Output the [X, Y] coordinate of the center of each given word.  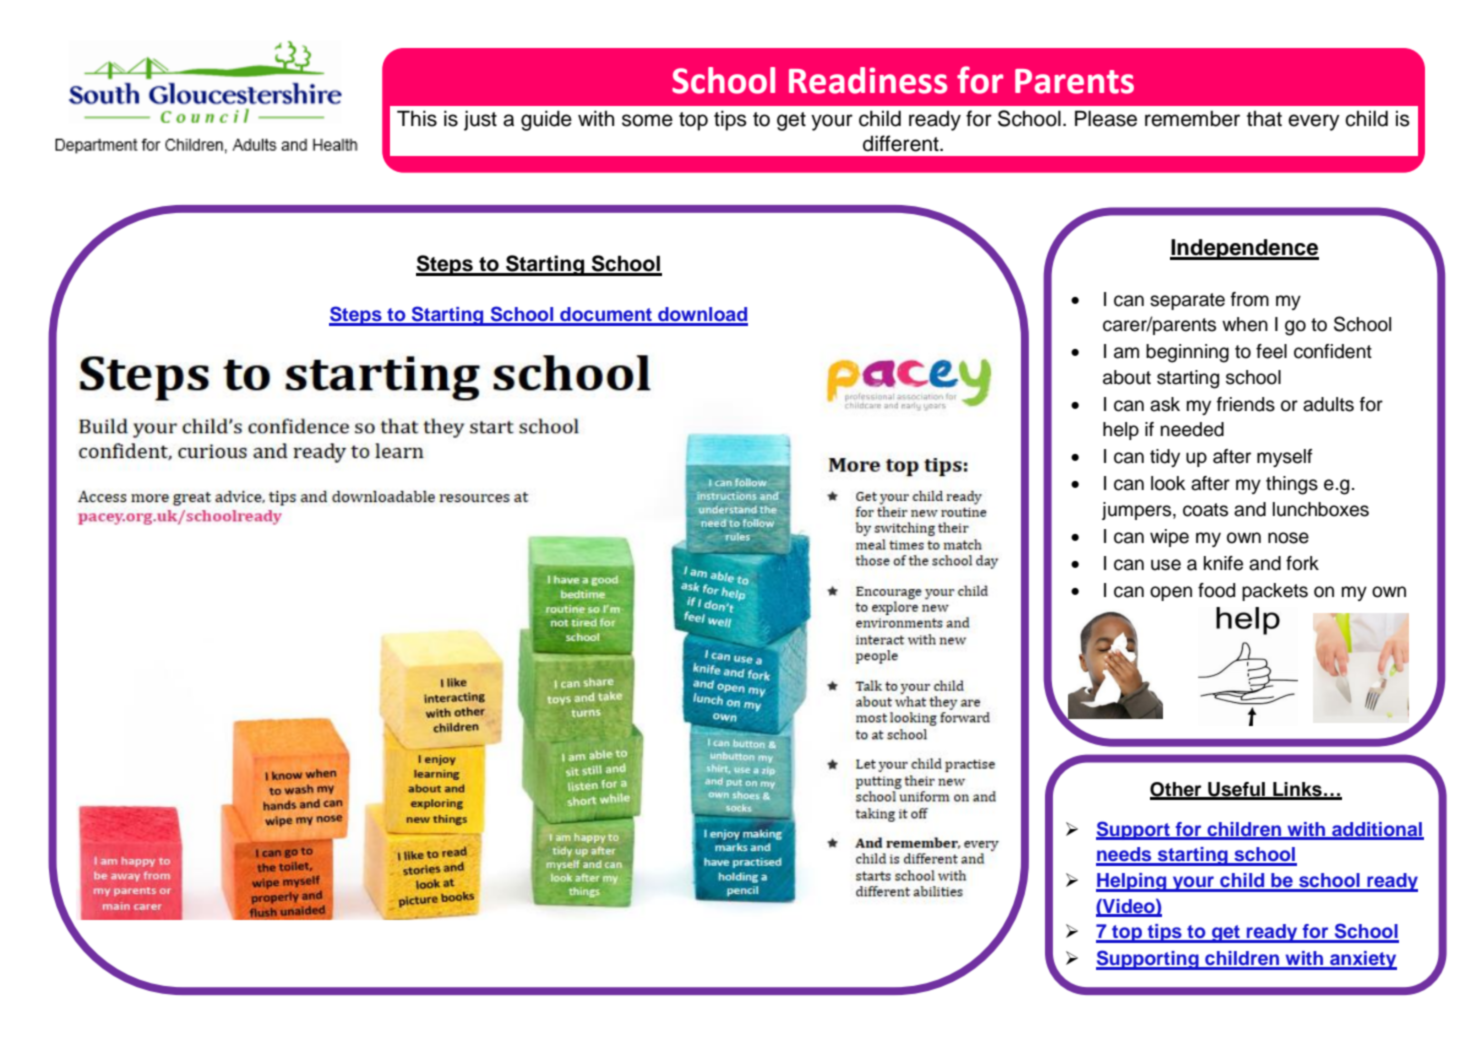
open [1171, 593]
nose [1288, 538]
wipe [1169, 538]
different [902, 143]
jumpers [1136, 511]
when [1245, 324]
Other [1177, 790]
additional [1377, 830]
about [1127, 377]
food [1216, 590]
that [1264, 119]
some [647, 120]
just [480, 120]
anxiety [1362, 960]
